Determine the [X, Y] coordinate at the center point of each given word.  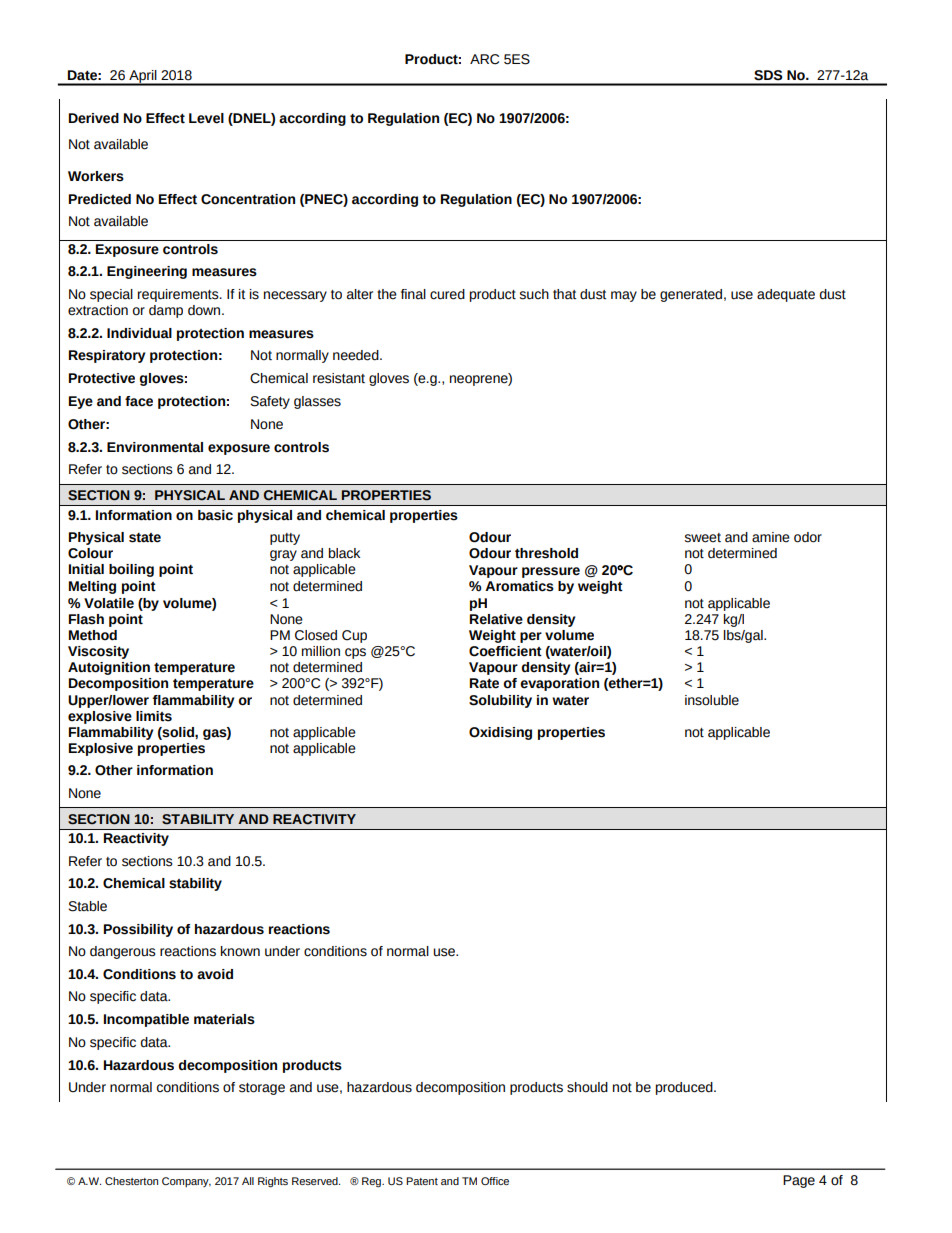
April [143, 77]
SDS [768, 75]
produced [685, 1088]
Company [186, 1182]
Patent [422, 1181]
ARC [484, 59]
